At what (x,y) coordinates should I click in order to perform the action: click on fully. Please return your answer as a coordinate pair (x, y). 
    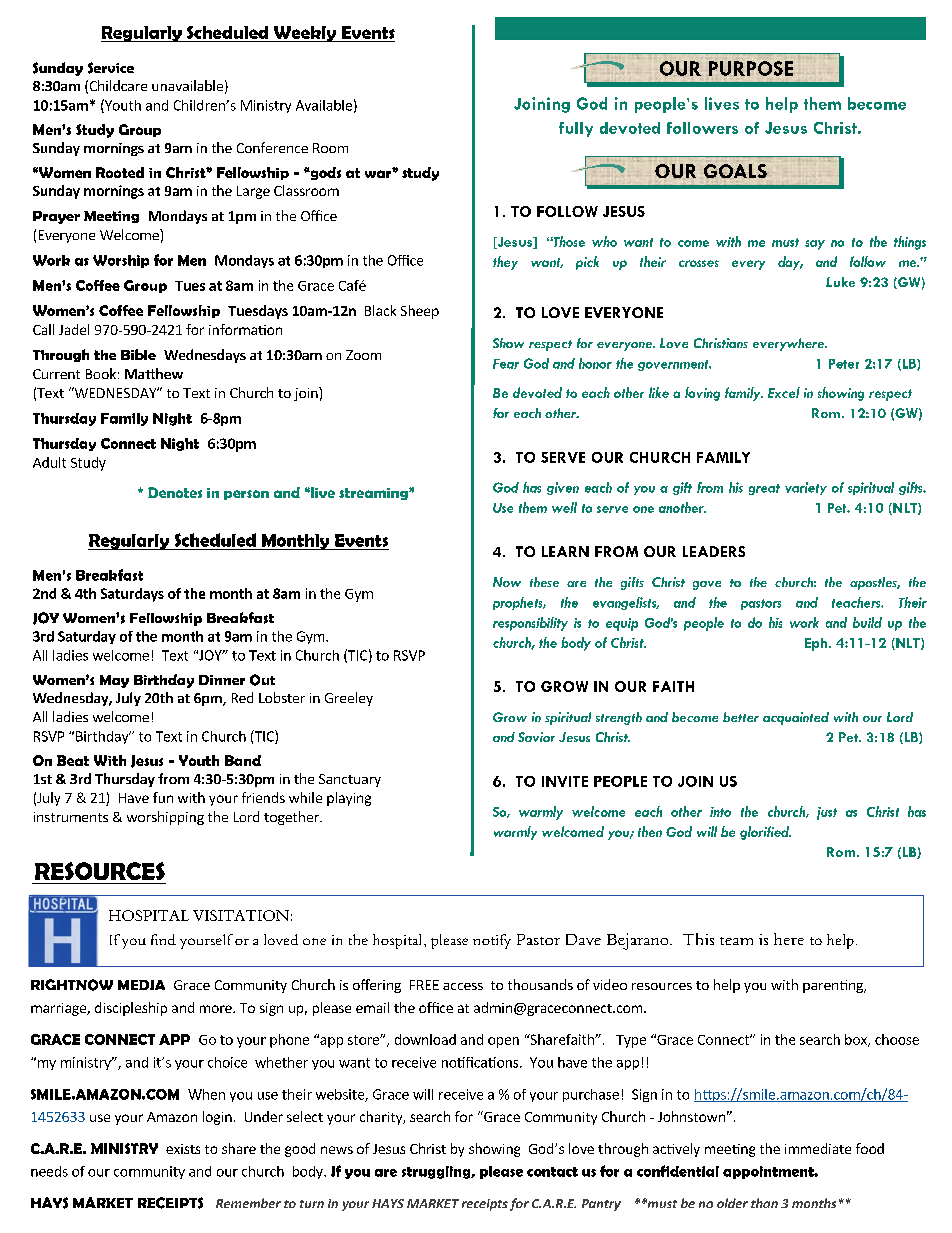
    Looking at the image, I should click on (576, 129).
